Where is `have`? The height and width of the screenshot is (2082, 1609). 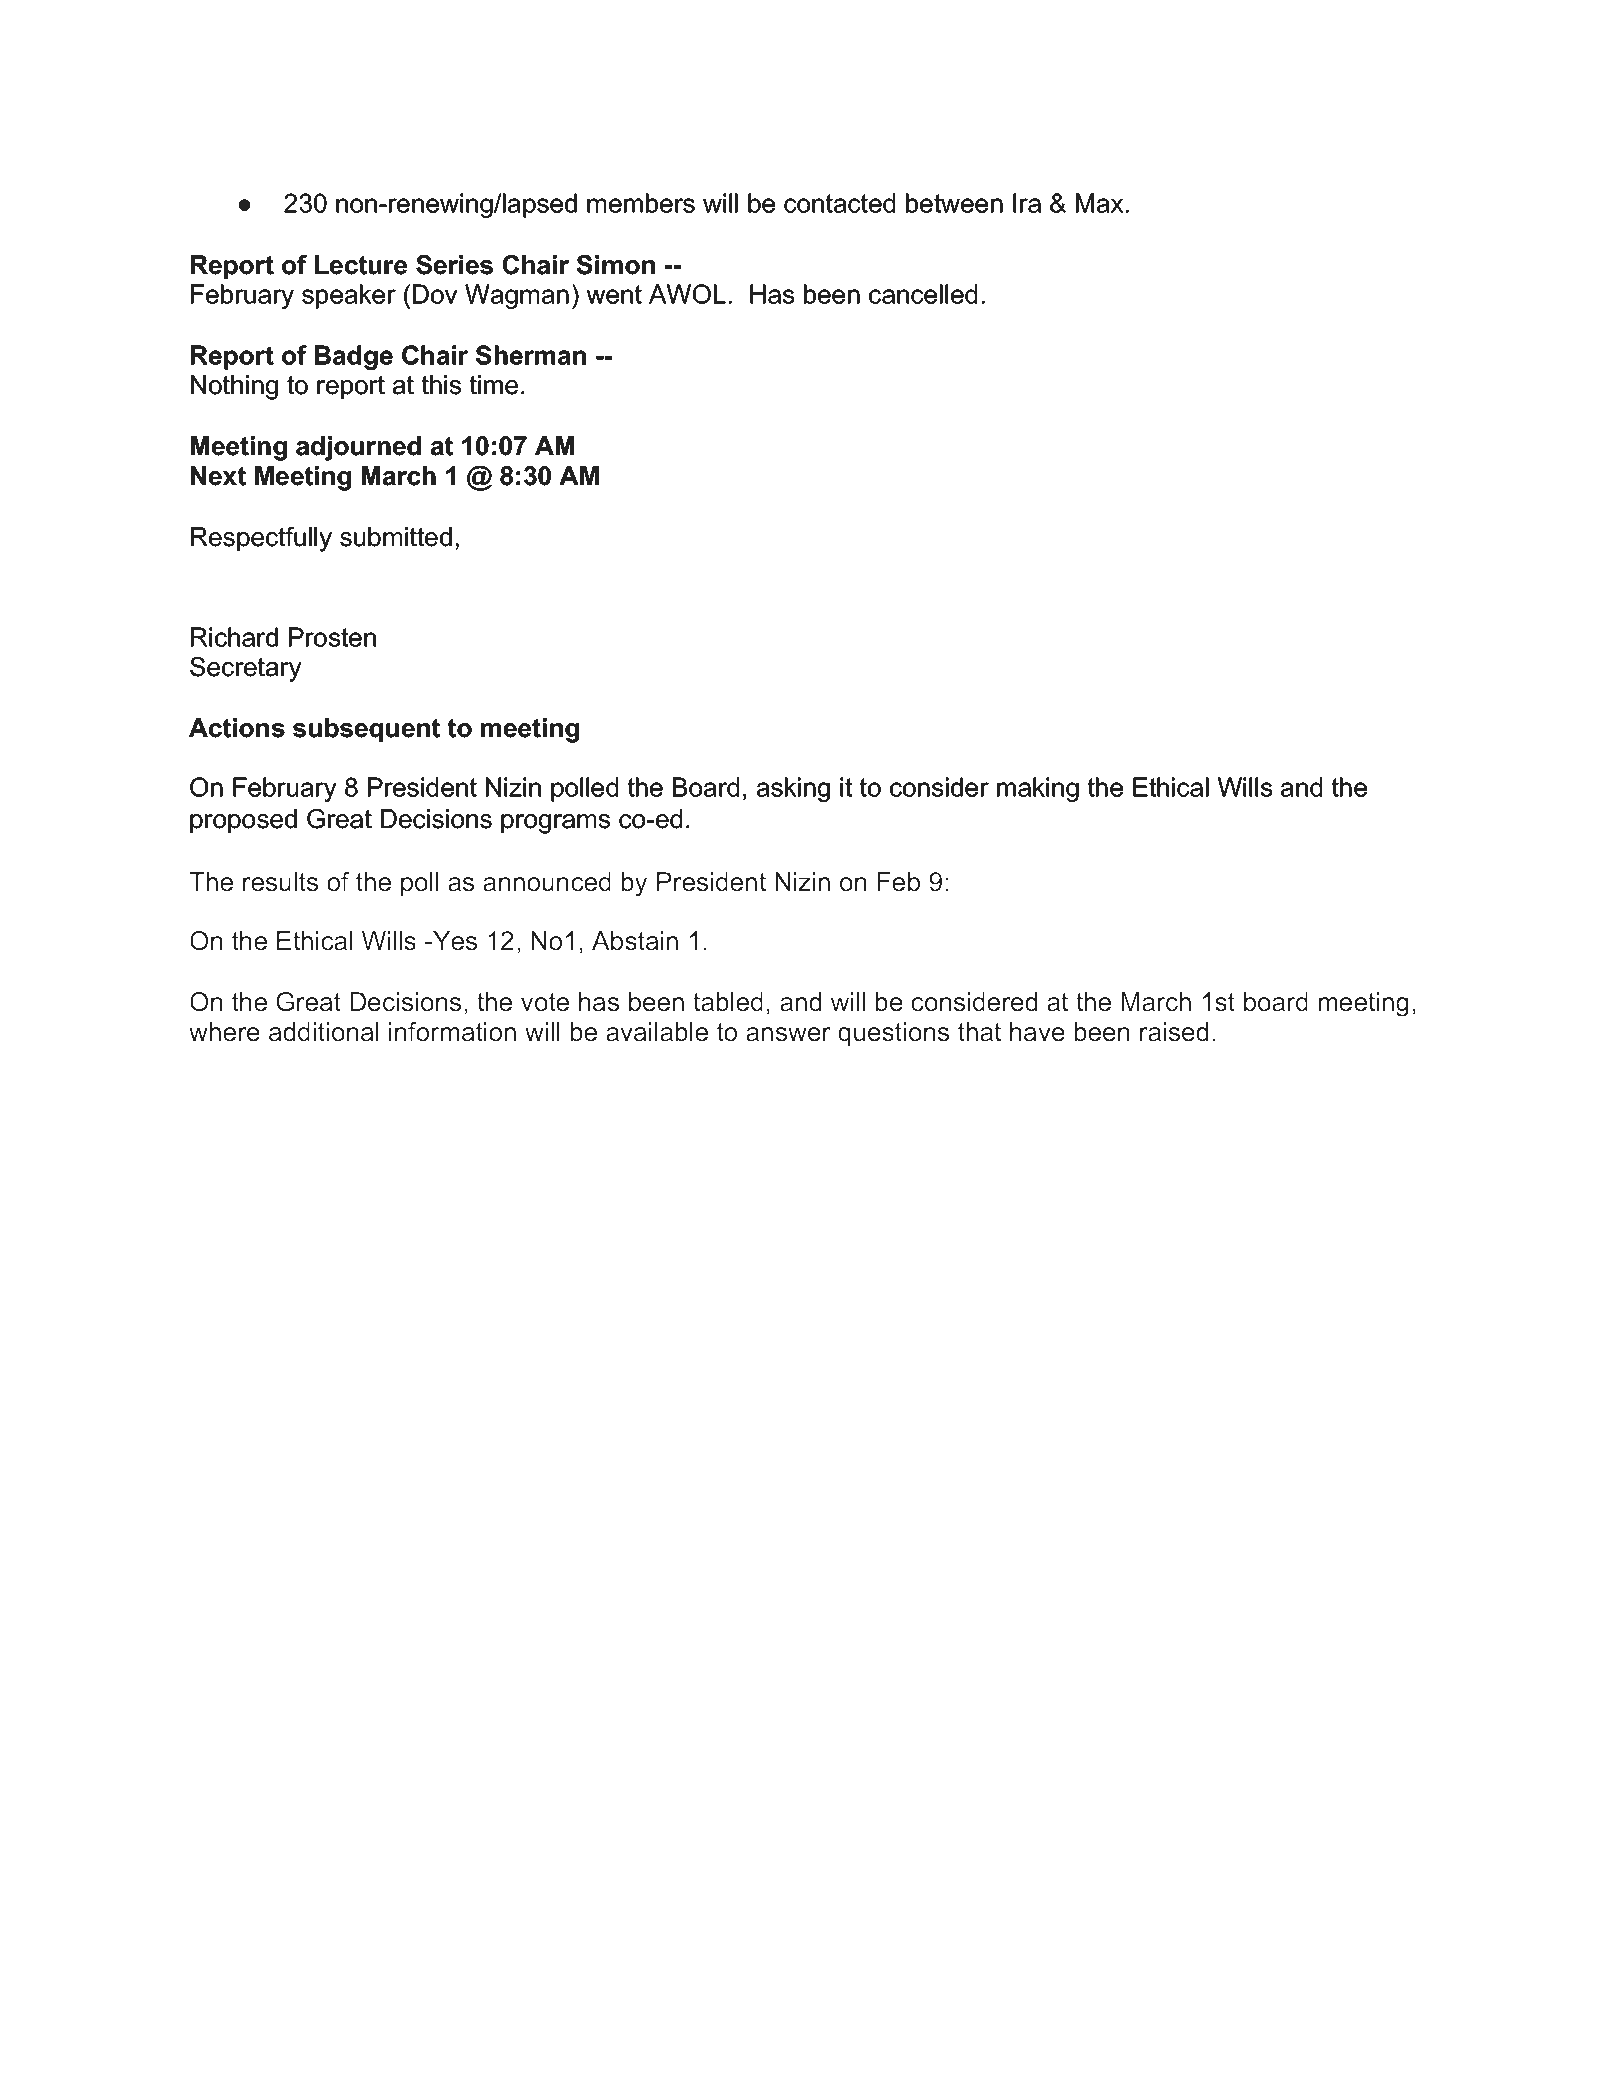 have is located at coordinates (1037, 1032).
